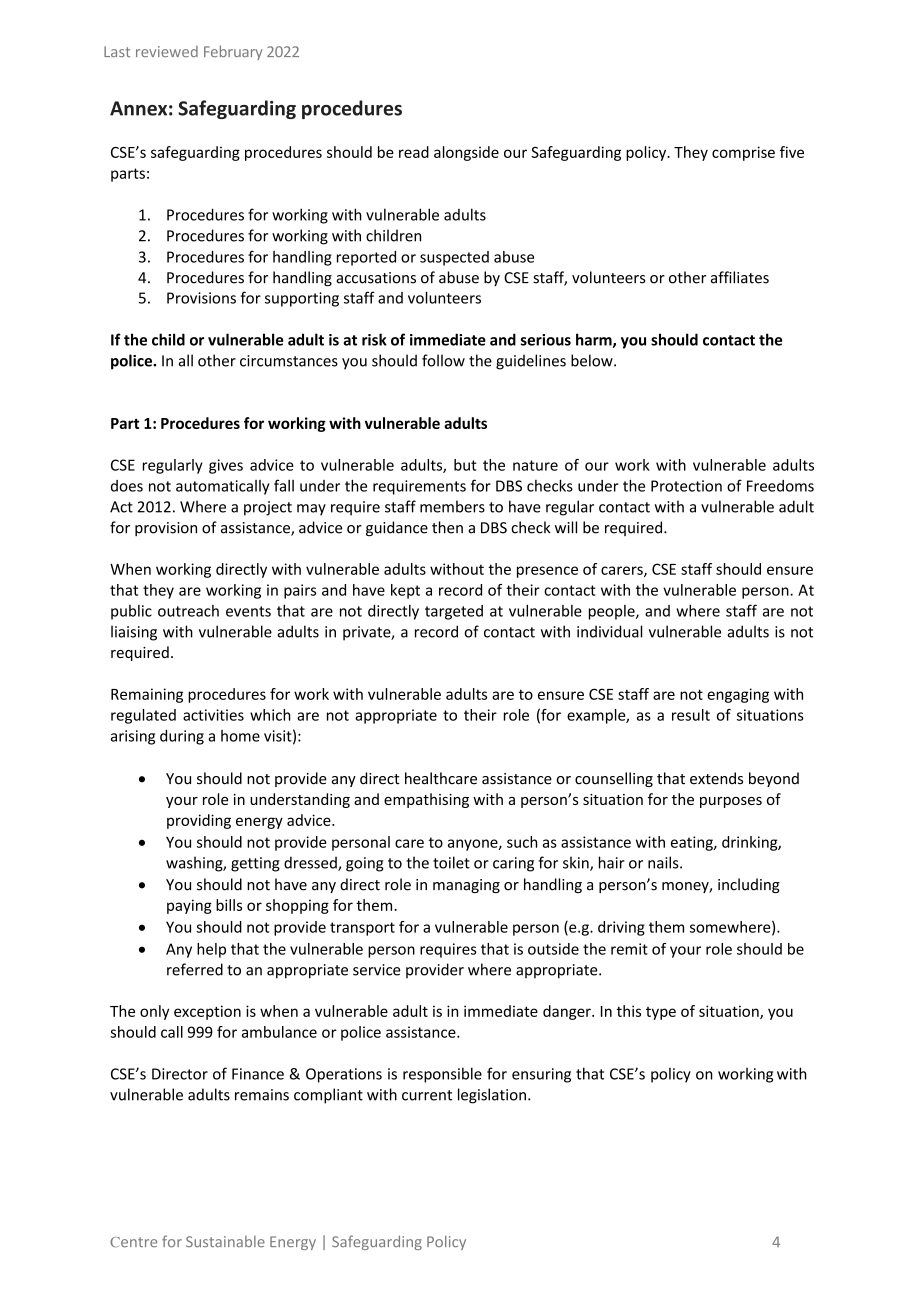  Describe the element at coordinates (427, 1095) in the page. I see `current` at that location.
